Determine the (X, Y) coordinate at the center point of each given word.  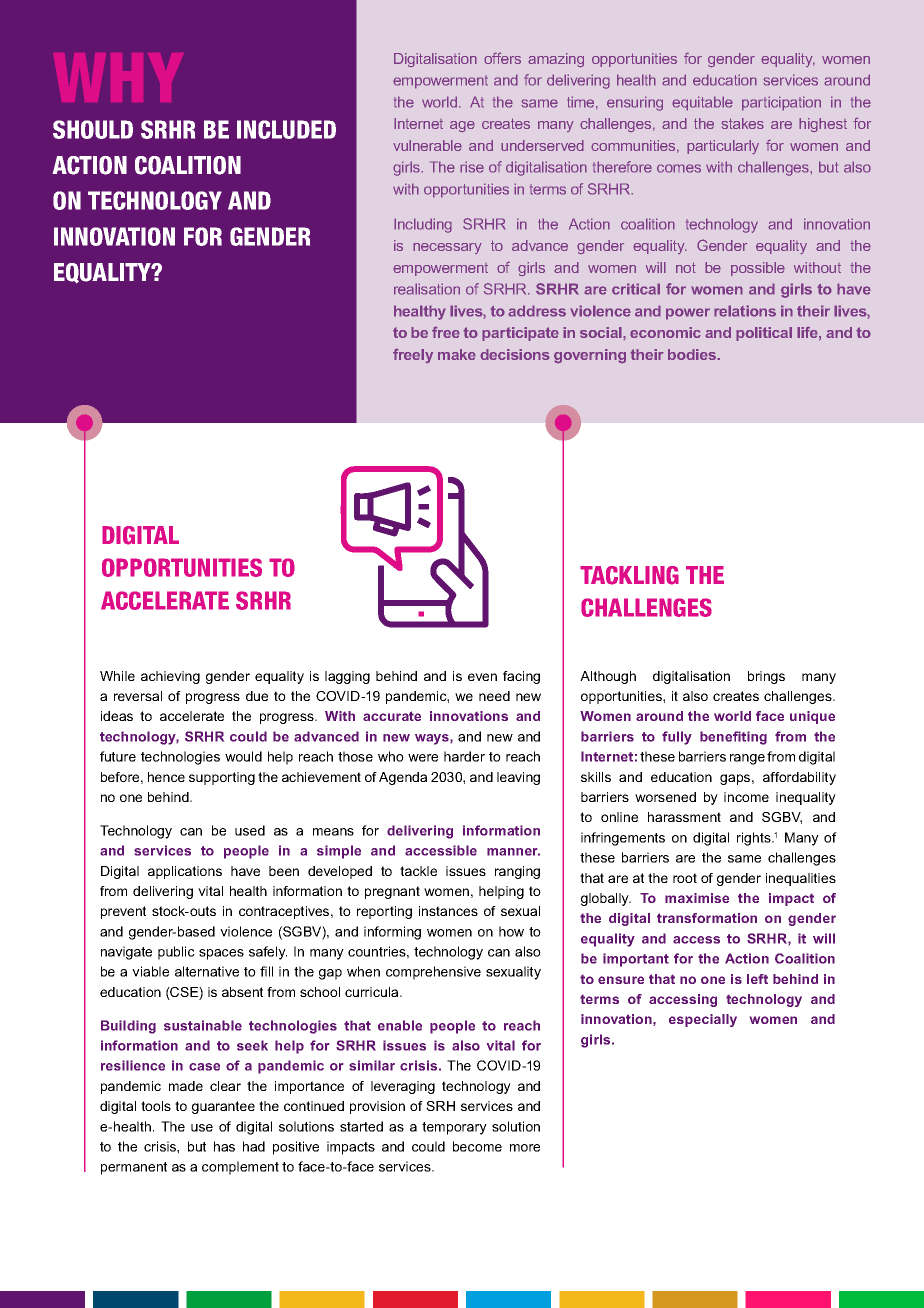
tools (156, 1106)
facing (521, 677)
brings (766, 677)
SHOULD (93, 129)
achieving (170, 677)
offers (502, 58)
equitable (702, 103)
